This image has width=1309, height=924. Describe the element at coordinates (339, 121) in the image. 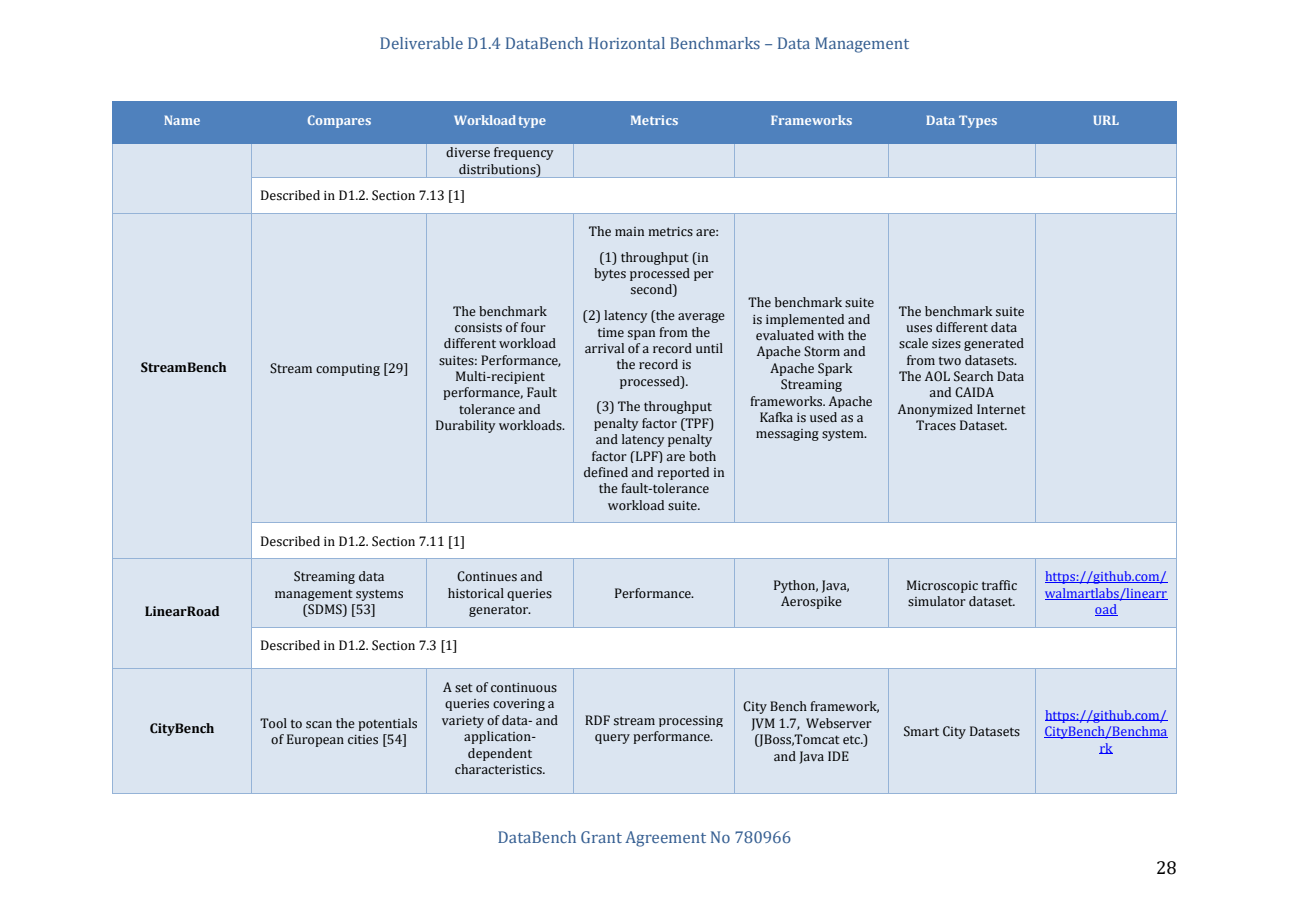

I see `Compares` at that location.
